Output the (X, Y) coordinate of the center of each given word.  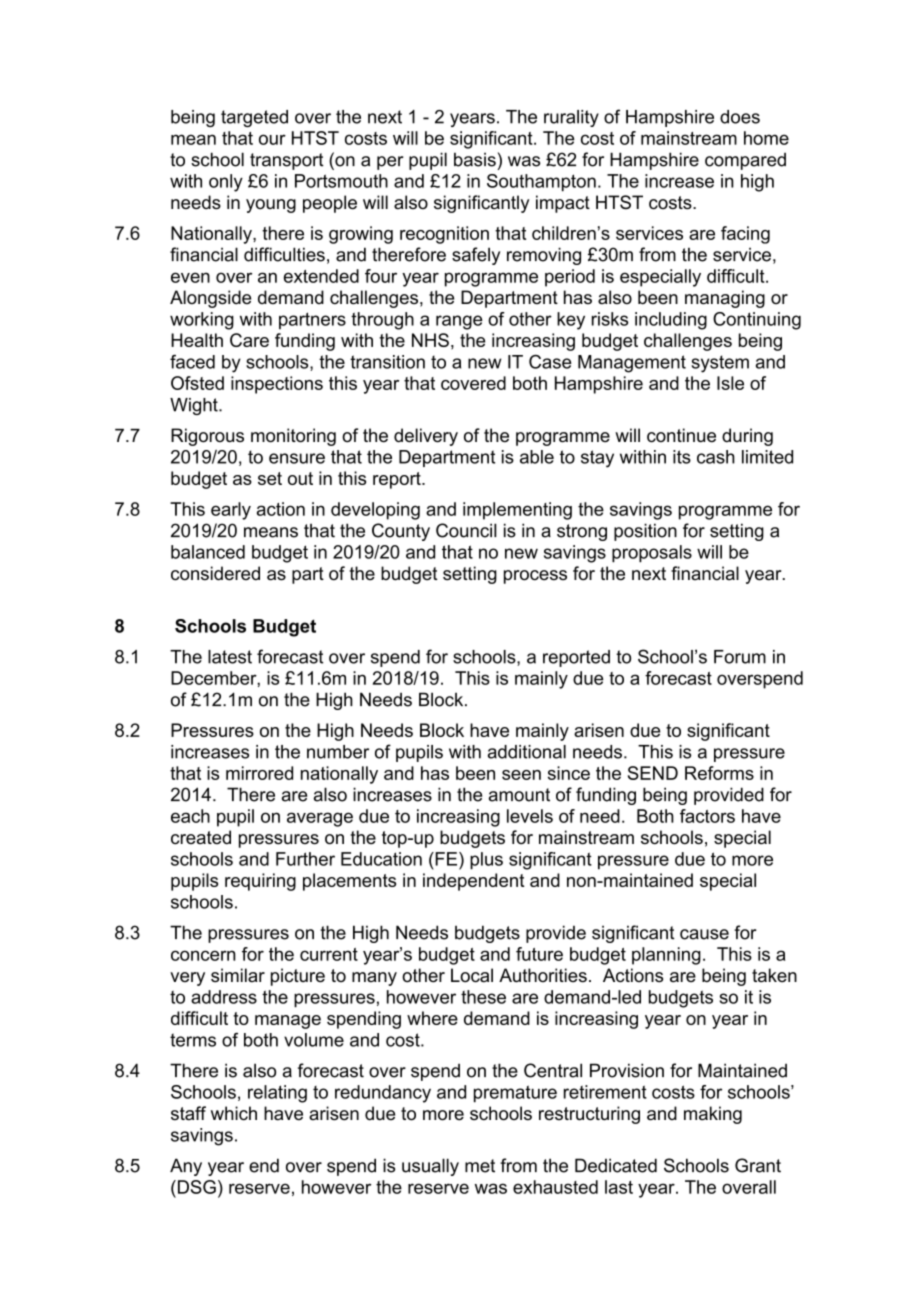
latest (230, 657)
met (480, 1166)
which (234, 1113)
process (535, 577)
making (713, 1115)
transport (286, 161)
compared (745, 161)
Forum (740, 657)
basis (475, 159)
